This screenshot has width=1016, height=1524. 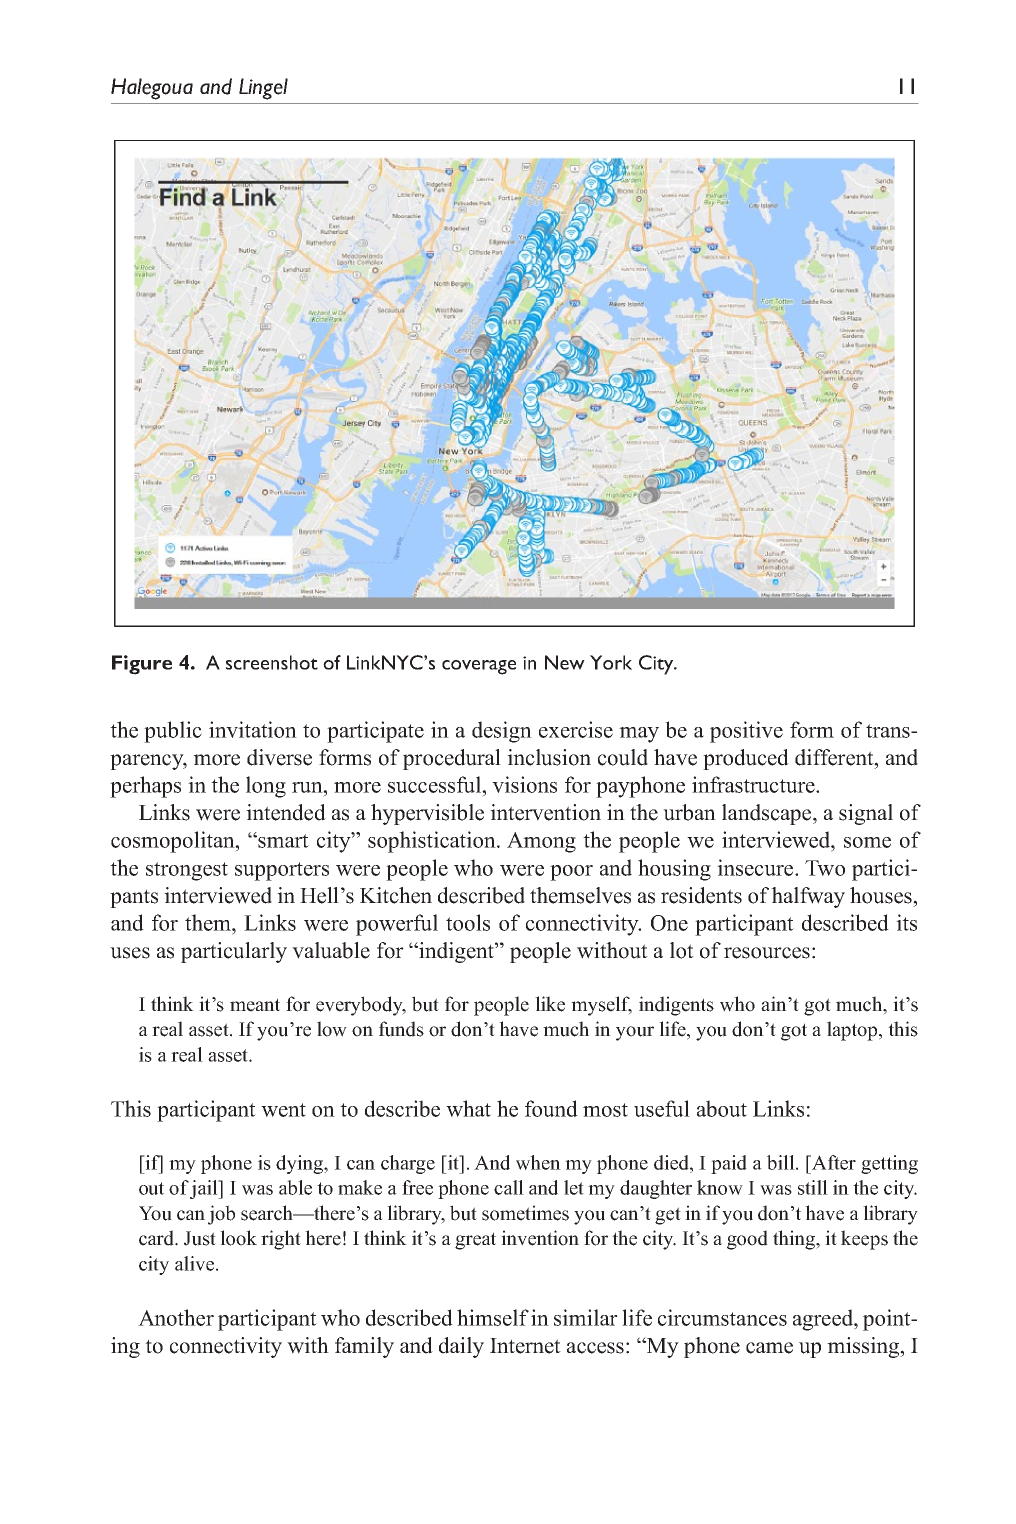 I want to click on meant, so click(x=255, y=1005).
